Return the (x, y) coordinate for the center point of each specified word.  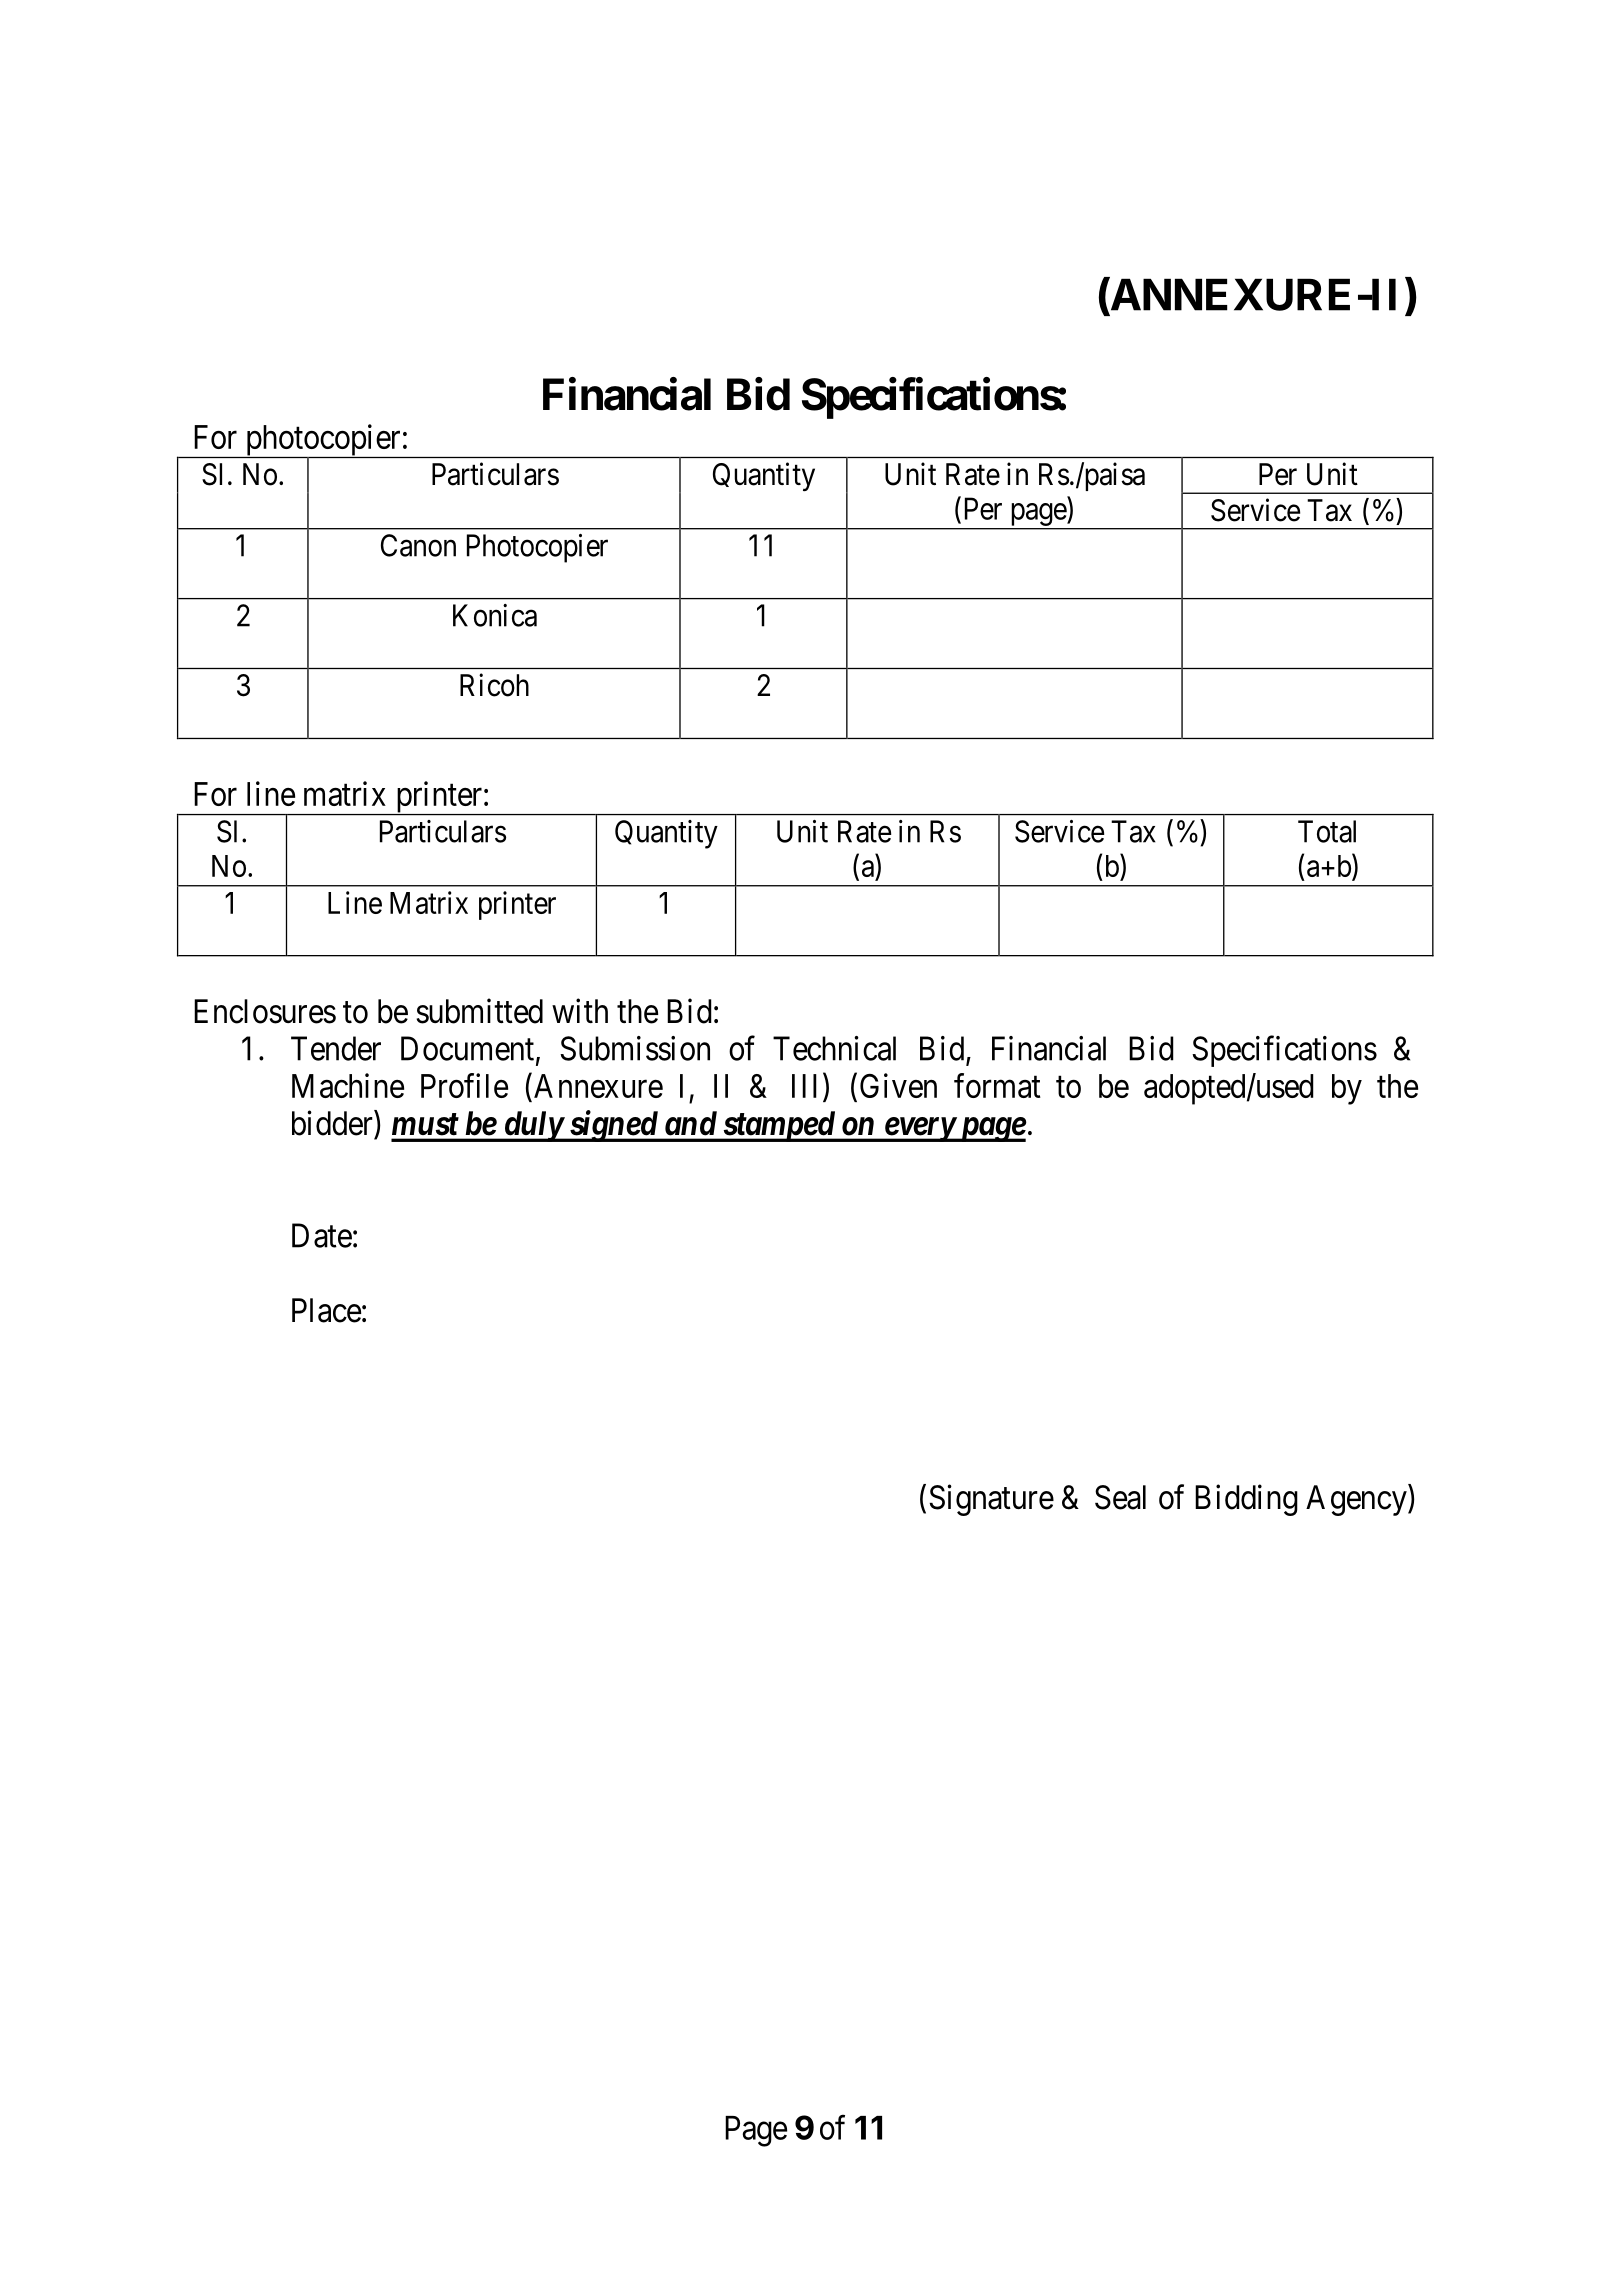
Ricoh (494, 685)
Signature (991, 1500)
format (997, 1085)
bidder (333, 1123)
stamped (778, 1126)
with (580, 1010)
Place (326, 1310)
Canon (418, 545)
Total (1327, 831)
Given (898, 1085)
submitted (479, 1011)
